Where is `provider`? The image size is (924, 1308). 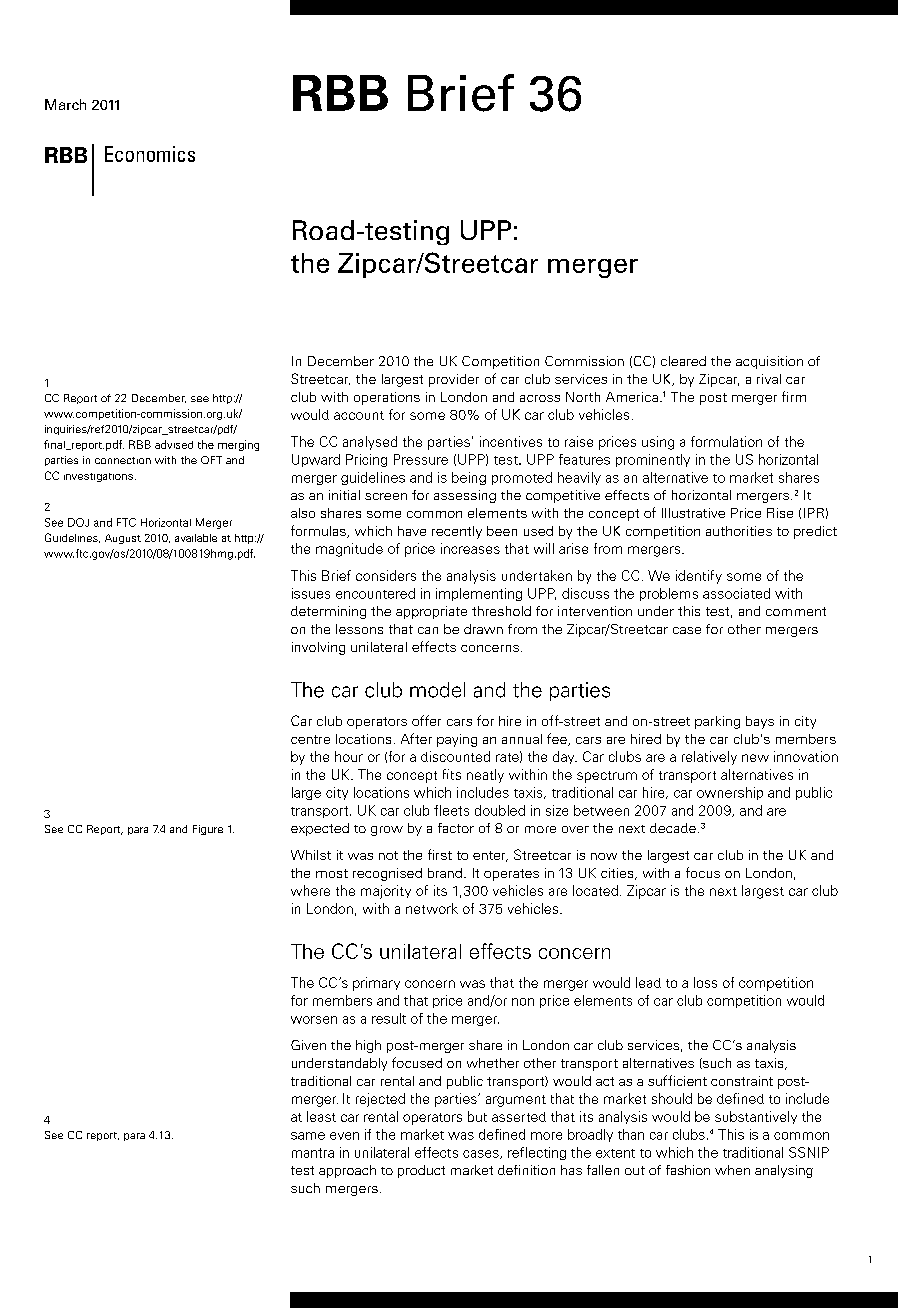 provider is located at coordinates (454, 380).
